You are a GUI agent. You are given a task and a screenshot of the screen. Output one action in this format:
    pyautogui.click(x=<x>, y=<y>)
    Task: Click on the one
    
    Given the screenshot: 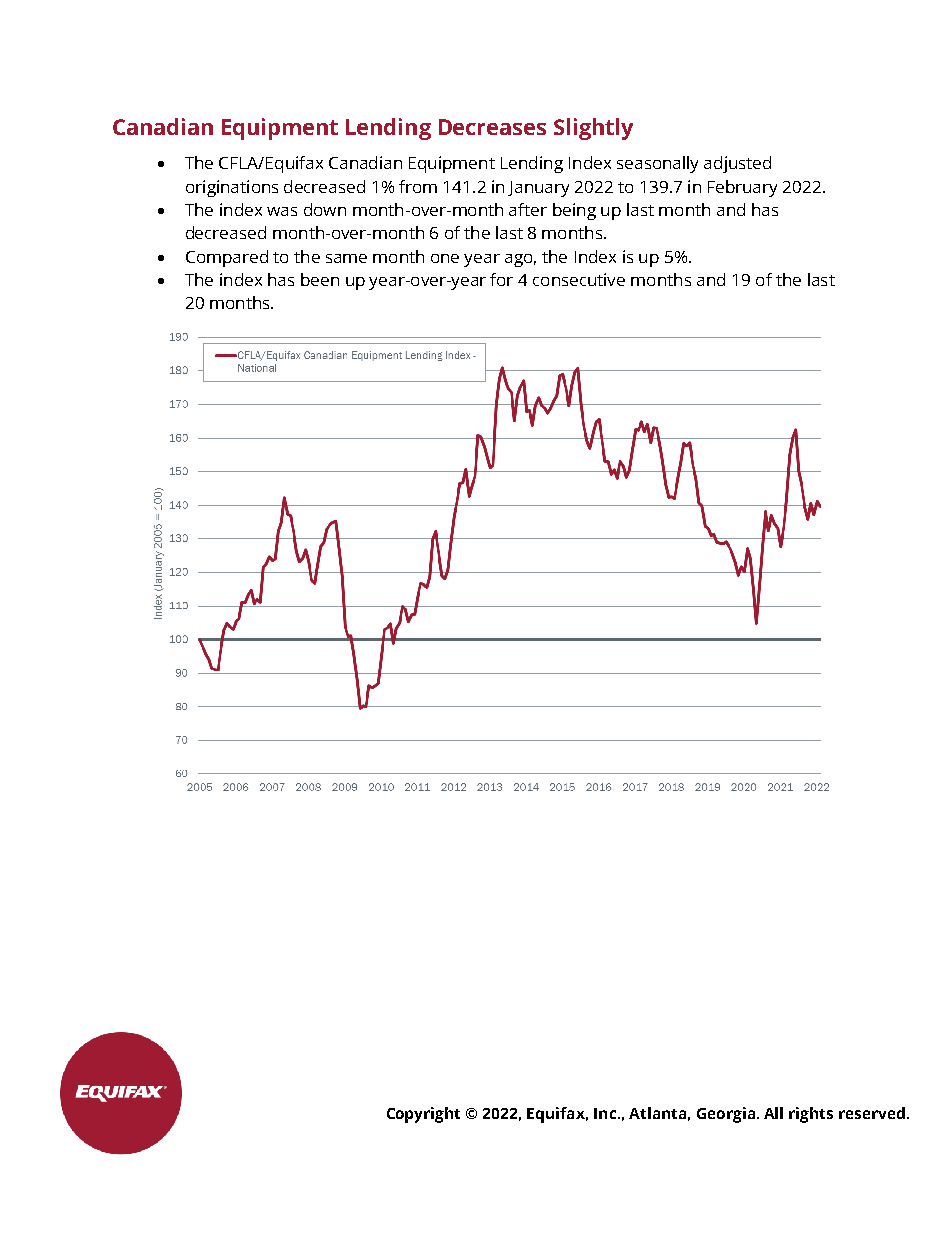 What is the action you would take?
    pyautogui.click(x=445, y=258)
